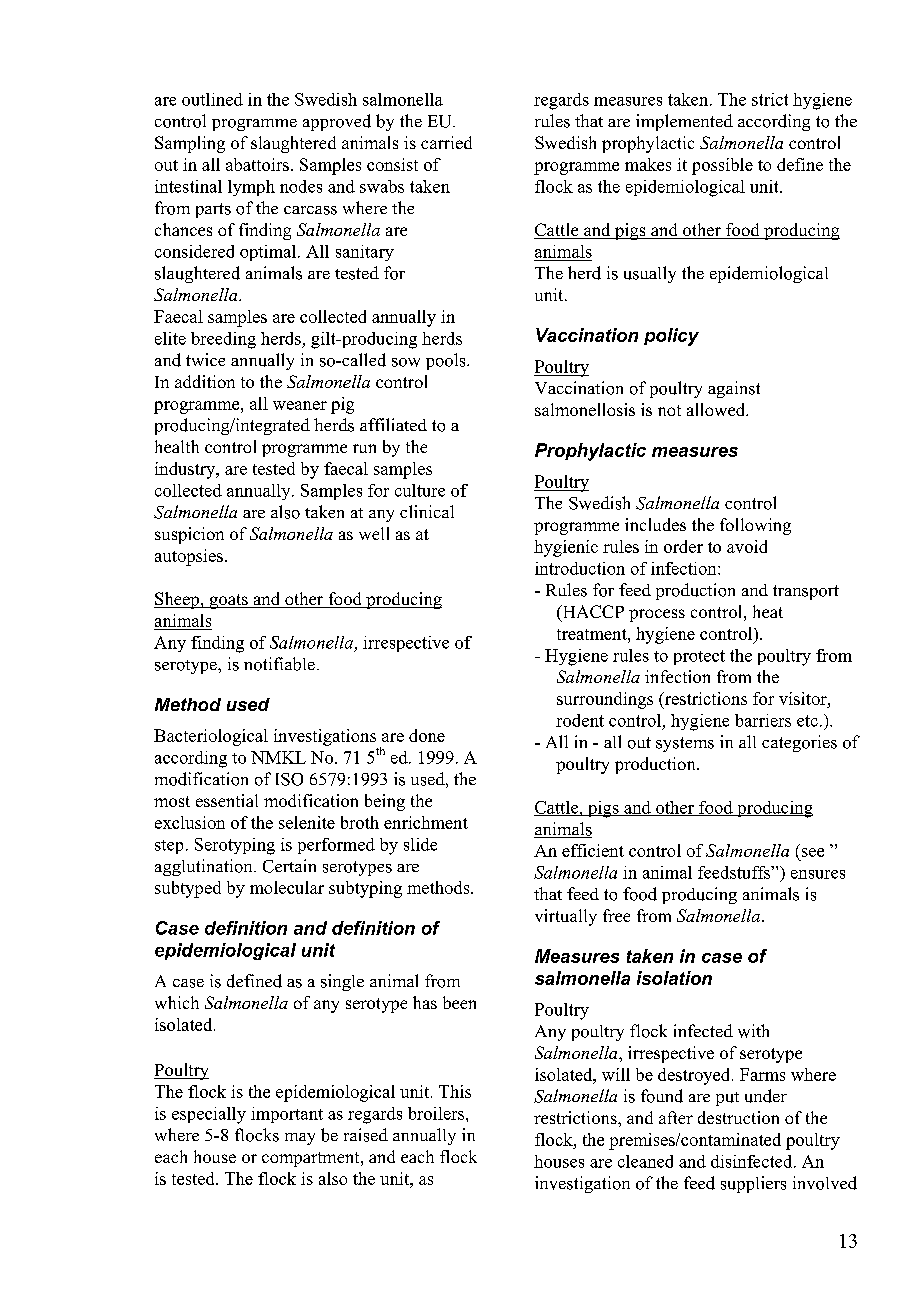 The width and height of the screenshot is (924, 1308). Describe the element at coordinates (753, 1184) in the screenshot. I see `suppliers` at that location.
